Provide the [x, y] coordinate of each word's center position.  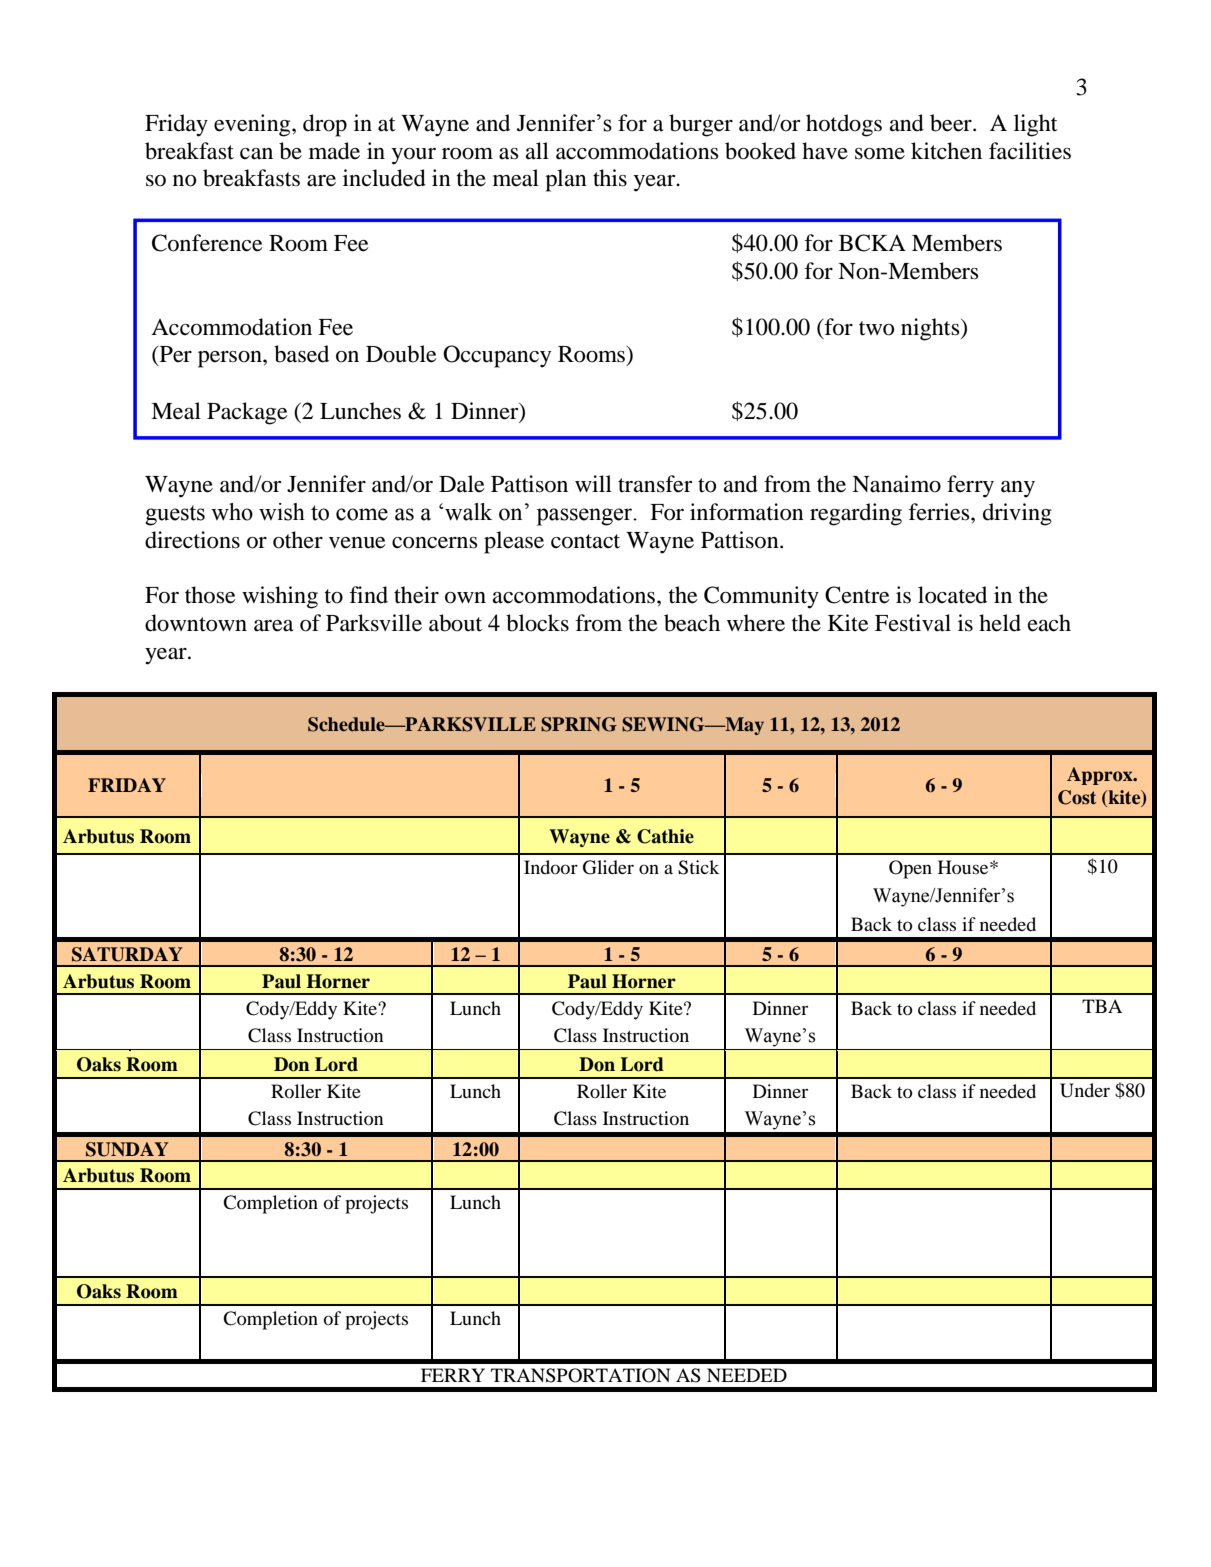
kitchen [946, 151]
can [256, 154]
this [610, 178]
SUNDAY [127, 1149]
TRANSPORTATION [580, 1375]
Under [1085, 1090]
